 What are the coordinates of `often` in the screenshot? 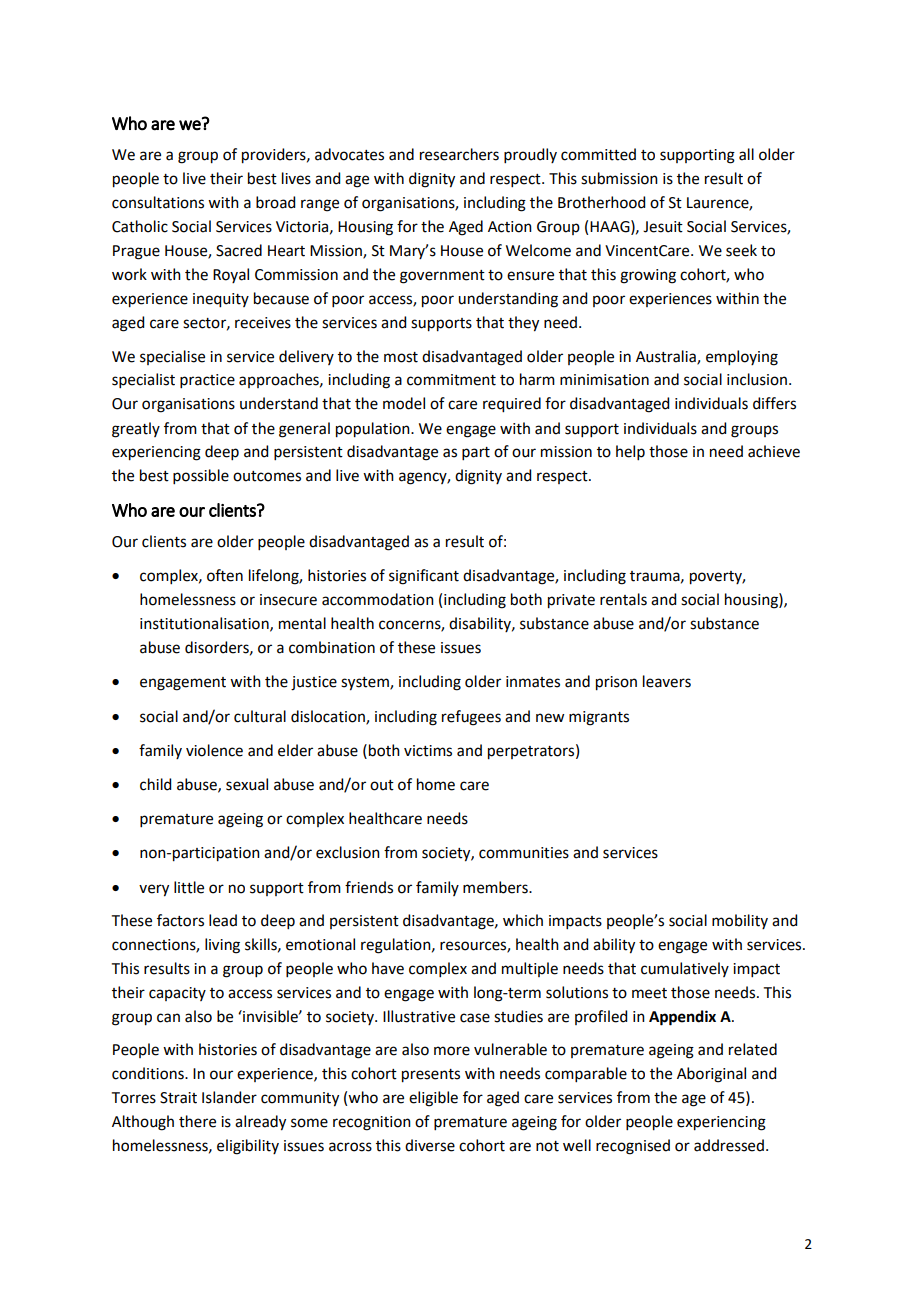 It's located at (225, 575).
